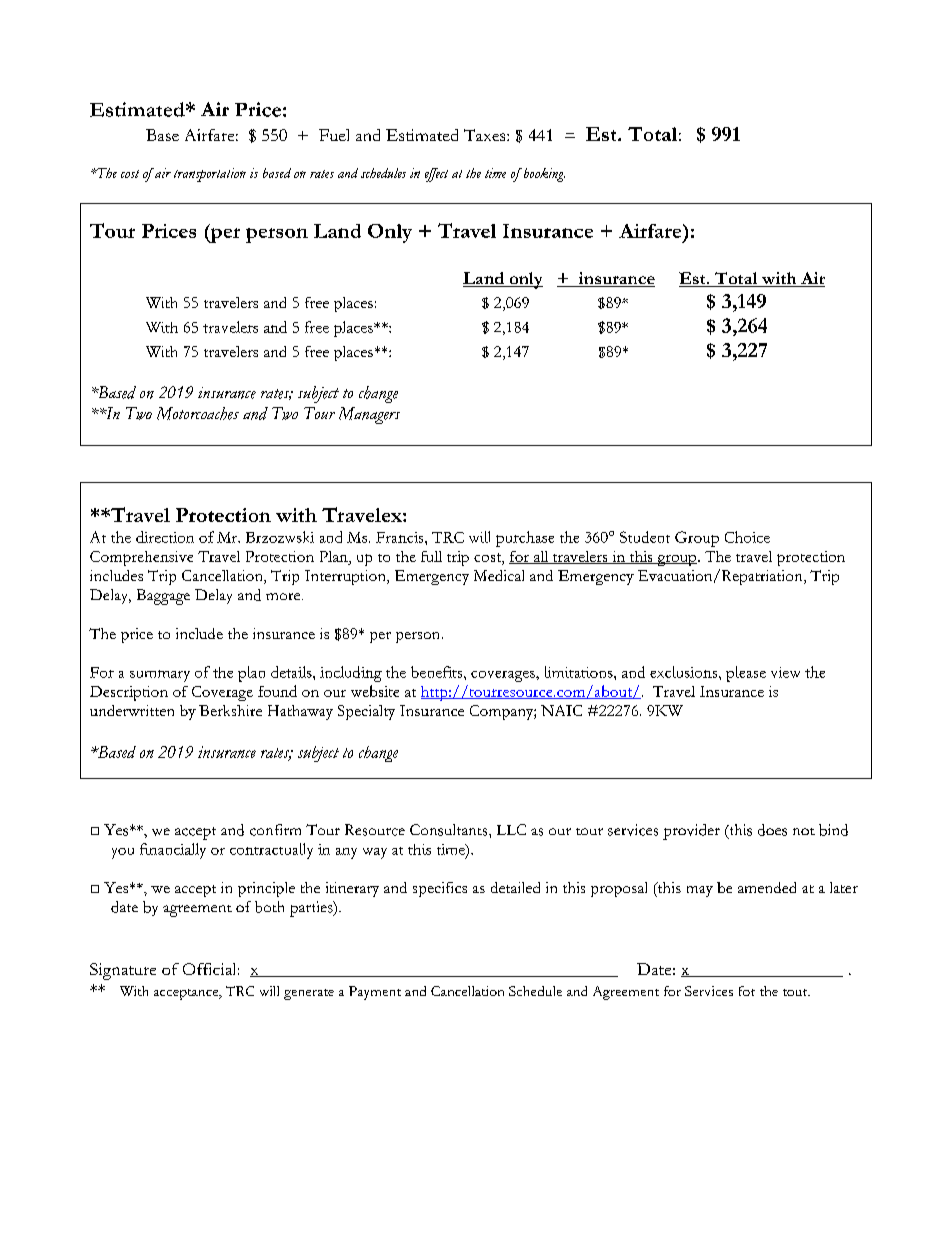 This screenshot has height=1233, width=952. What do you see at coordinates (747, 537) in the screenshot?
I see `Choice` at bounding box center [747, 537].
